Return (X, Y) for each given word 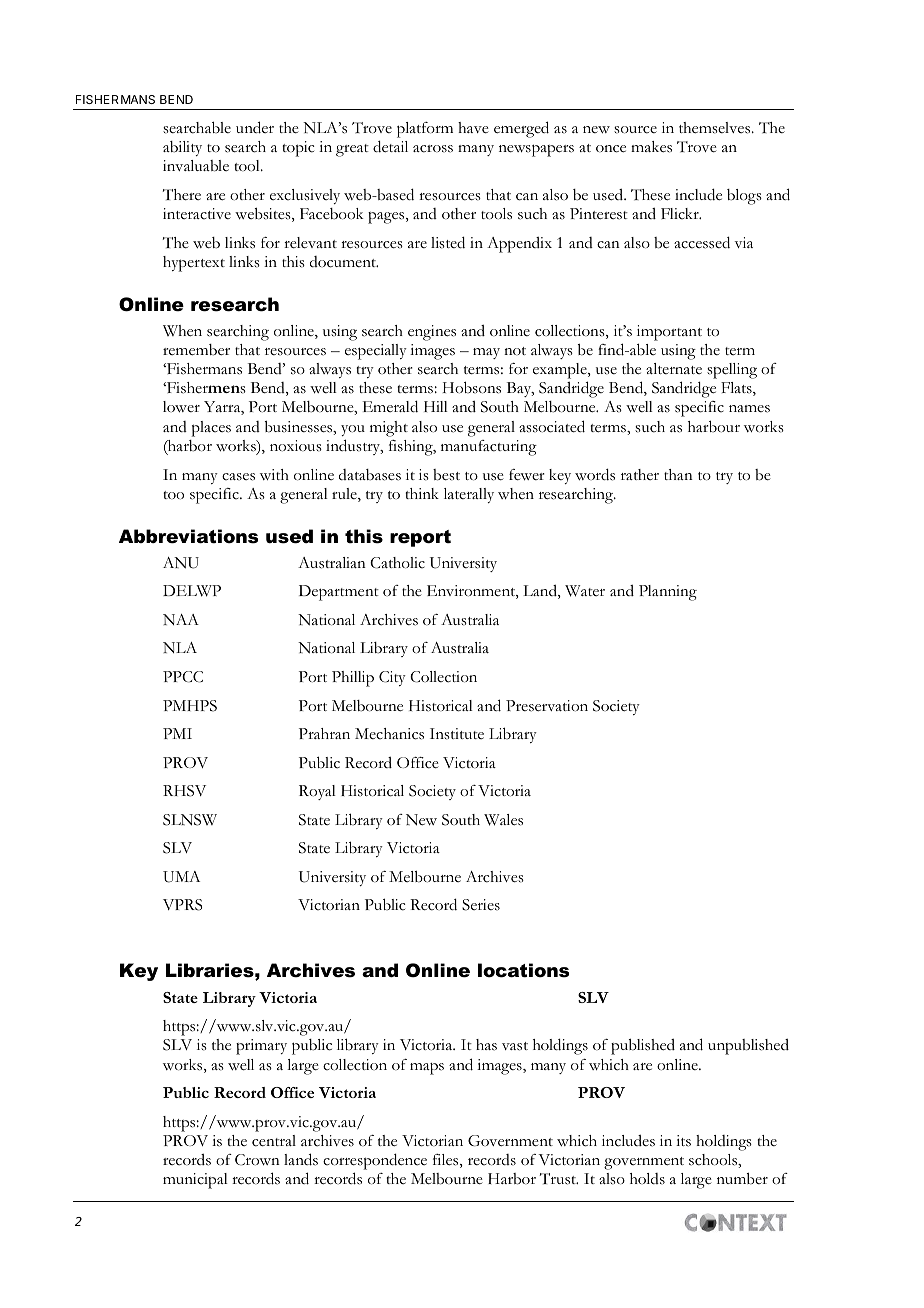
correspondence (375, 1161)
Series (481, 905)
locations (523, 970)
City (392, 678)
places (211, 429)
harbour (714, 426)
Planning (668, 593)
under (255, 127)
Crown (257, 1160)
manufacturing (489, 448)
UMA (181, 877)
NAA (181, 619)
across (433, 149)
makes (651, 147)
